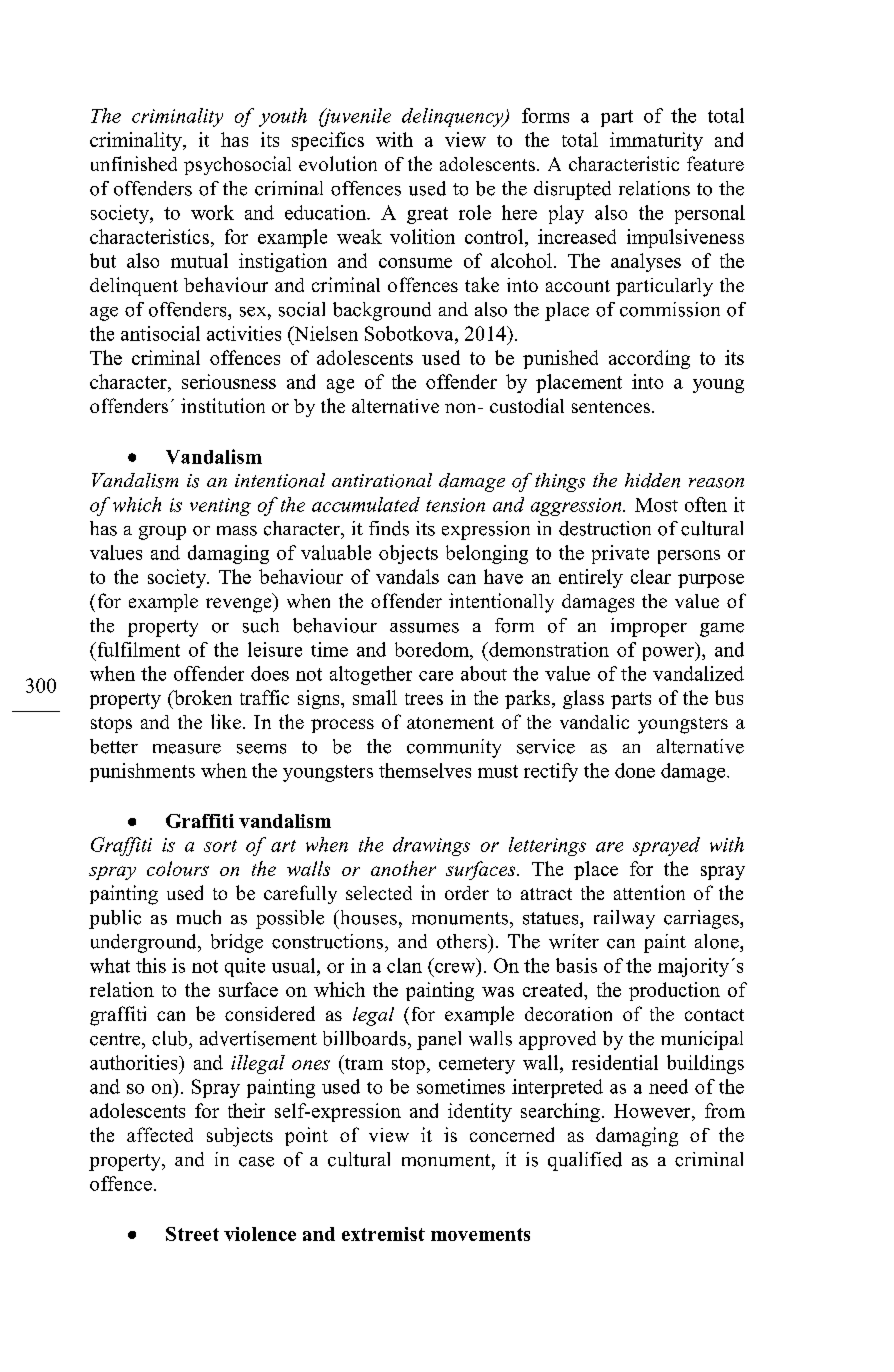 This screenshot has width=894, height=1372. Describe the element at coordinates (454, 117) in the screenshot. I see `delinquency` at that location.
